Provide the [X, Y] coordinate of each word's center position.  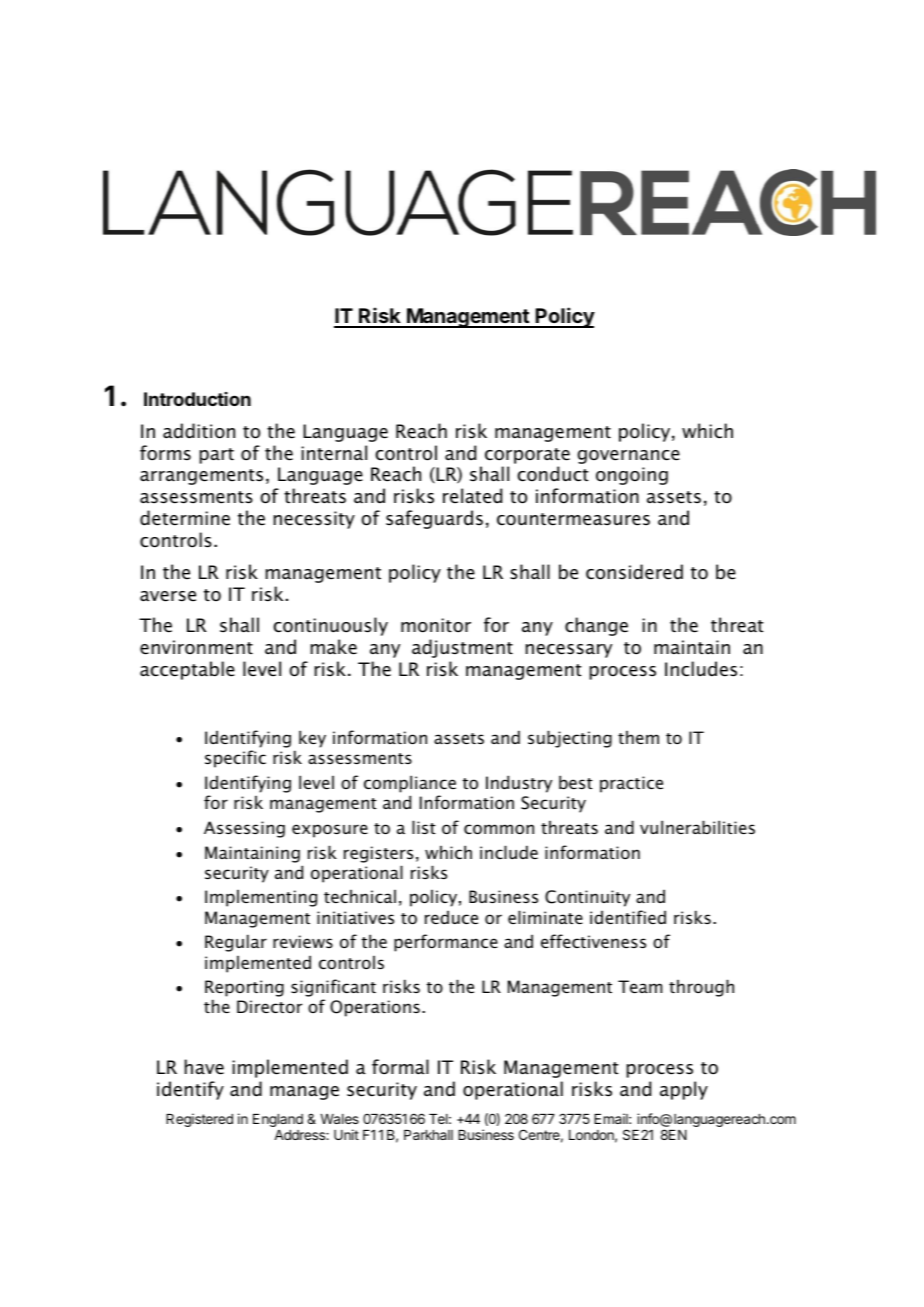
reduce [451, 917]
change [596, 626]
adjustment [462, 648]
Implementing [261, 898]
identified [628, 917]
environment [196, 647]
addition [199, 431]
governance [629, 457]
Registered [199, 1120]
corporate [527, 456]
